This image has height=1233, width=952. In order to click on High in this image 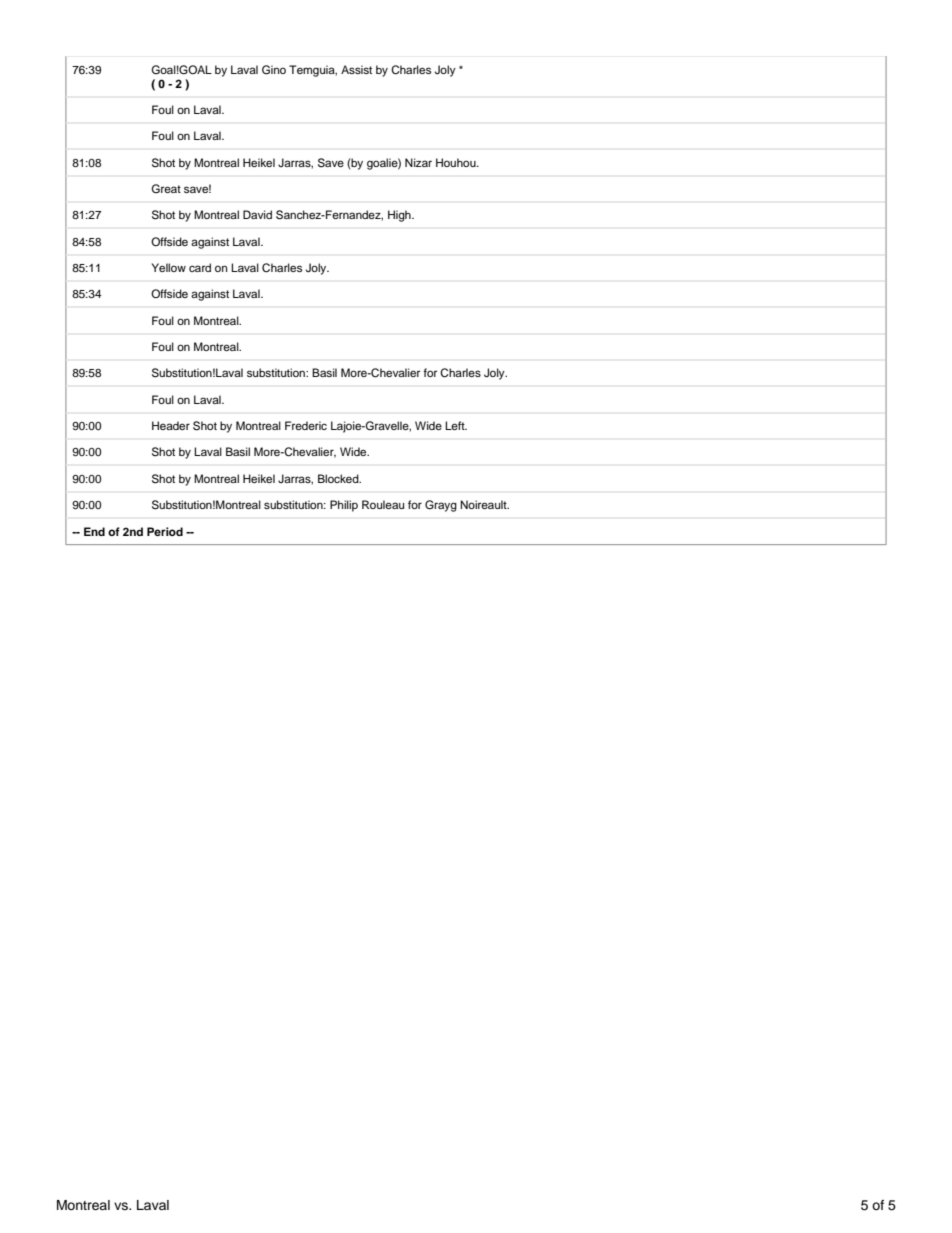, I will do `click(400, 216)`.
